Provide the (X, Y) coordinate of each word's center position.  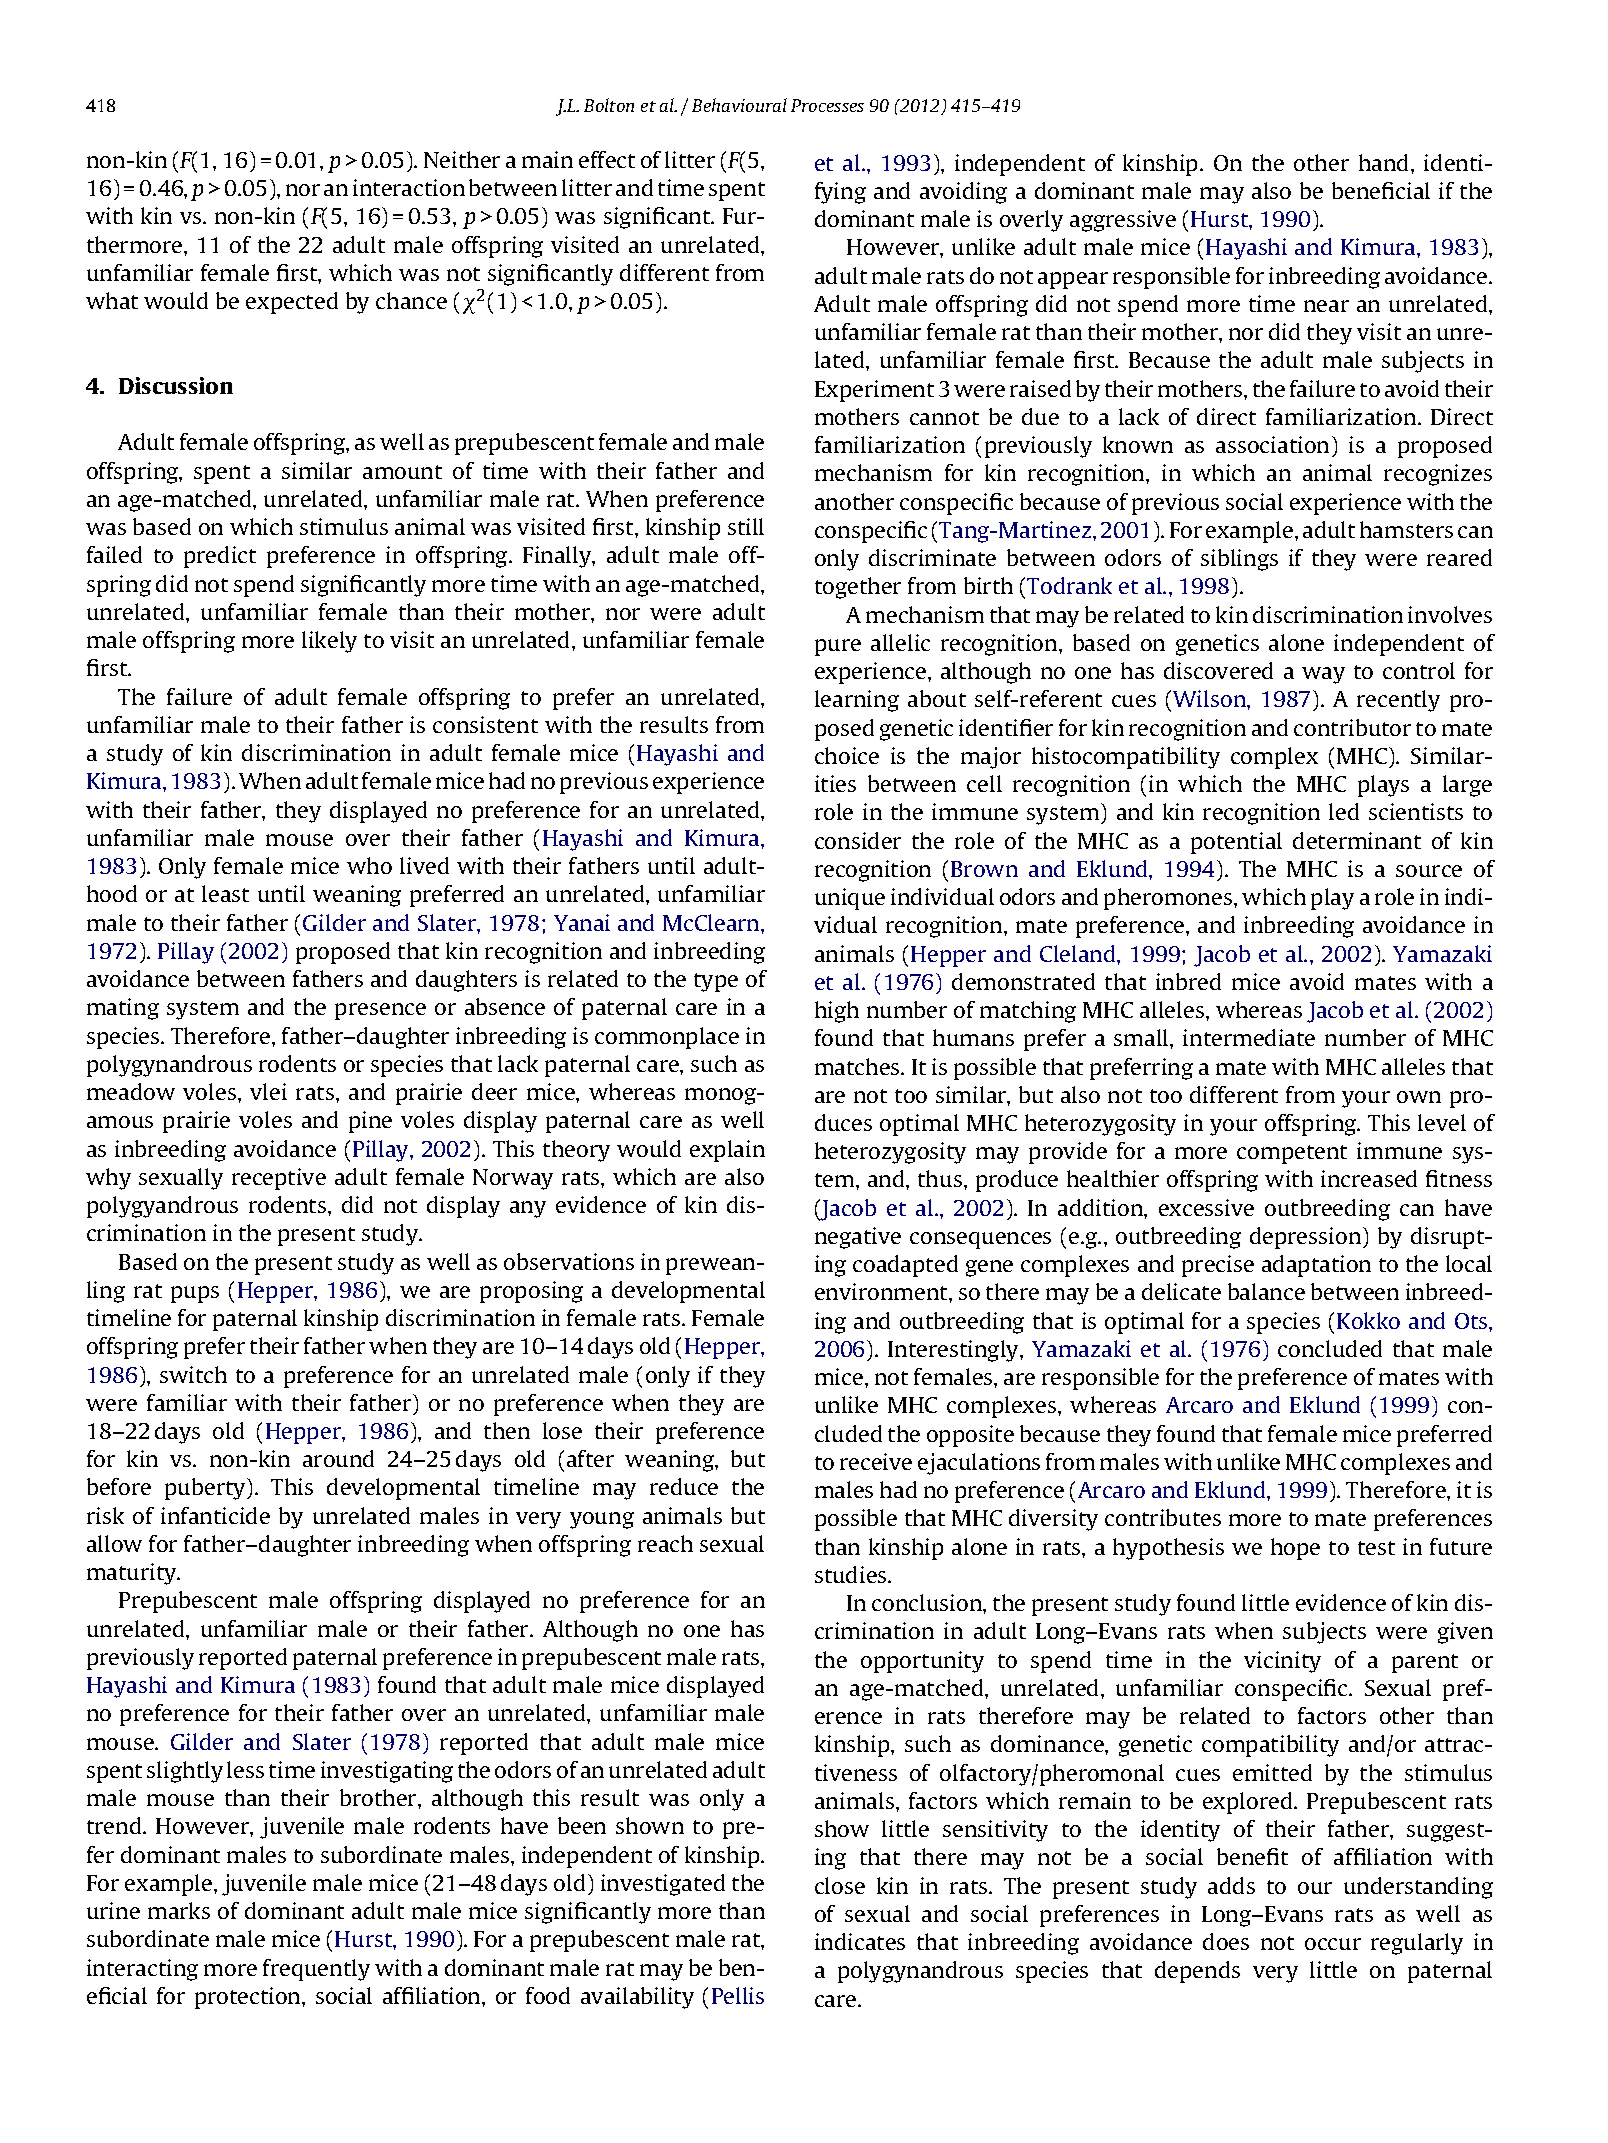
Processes (827, 105)
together (858, 588)
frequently (316, 1970)
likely (329, 642)
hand (1385, 162)
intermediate (1249, 1037)
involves (1450, 614)
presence (380, 1011)
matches (858, 1066)
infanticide (215, 1515)
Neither (462, 159)
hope (1295, 1549)
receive (876, 1461)
